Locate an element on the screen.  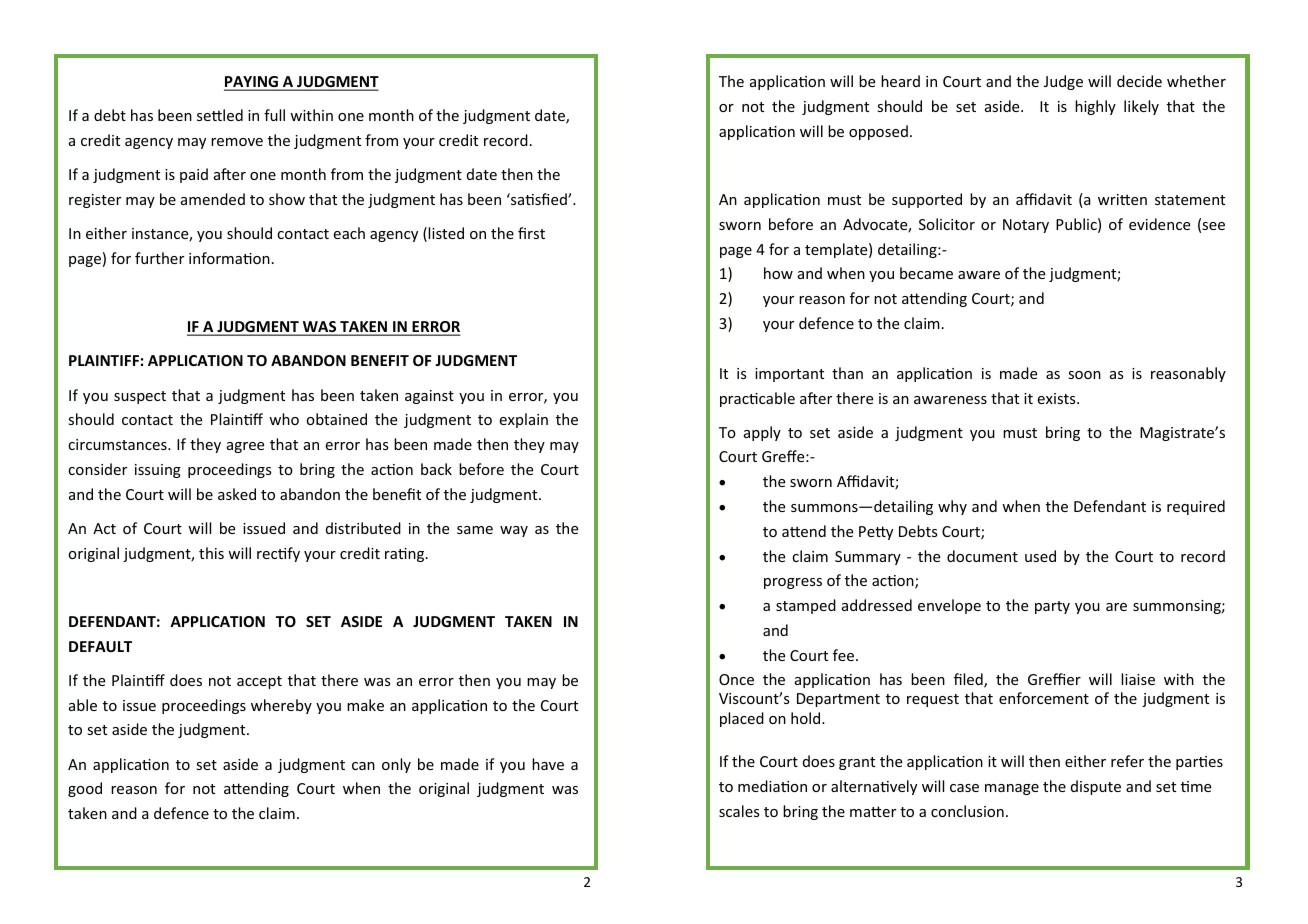
exists is located at coordinates (1057, 398).
